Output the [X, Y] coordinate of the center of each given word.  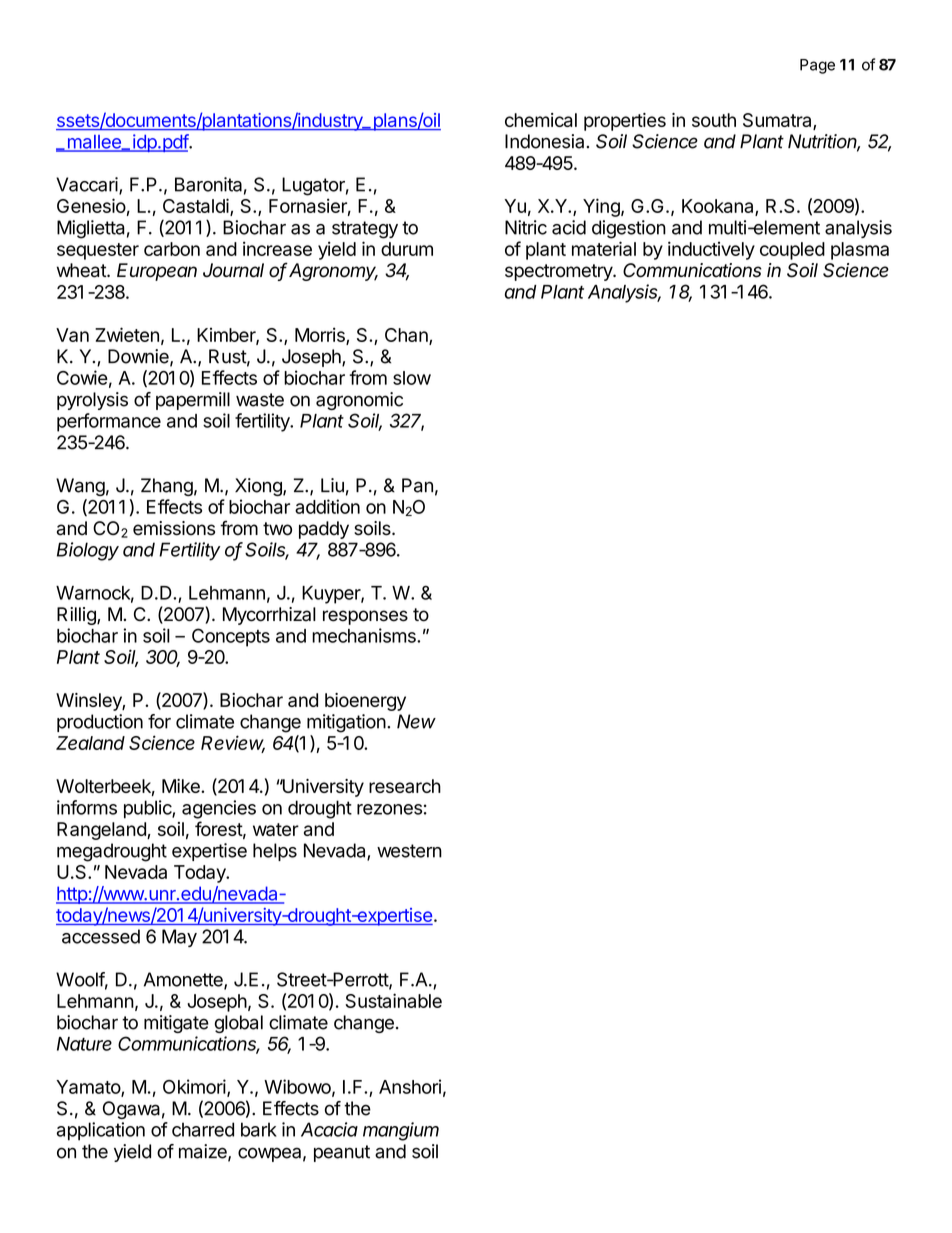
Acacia [329, 1129]
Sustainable [393, 1000]
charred [203, 1129]
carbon [172, 249]
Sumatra [778, 121]
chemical [541, 120]
